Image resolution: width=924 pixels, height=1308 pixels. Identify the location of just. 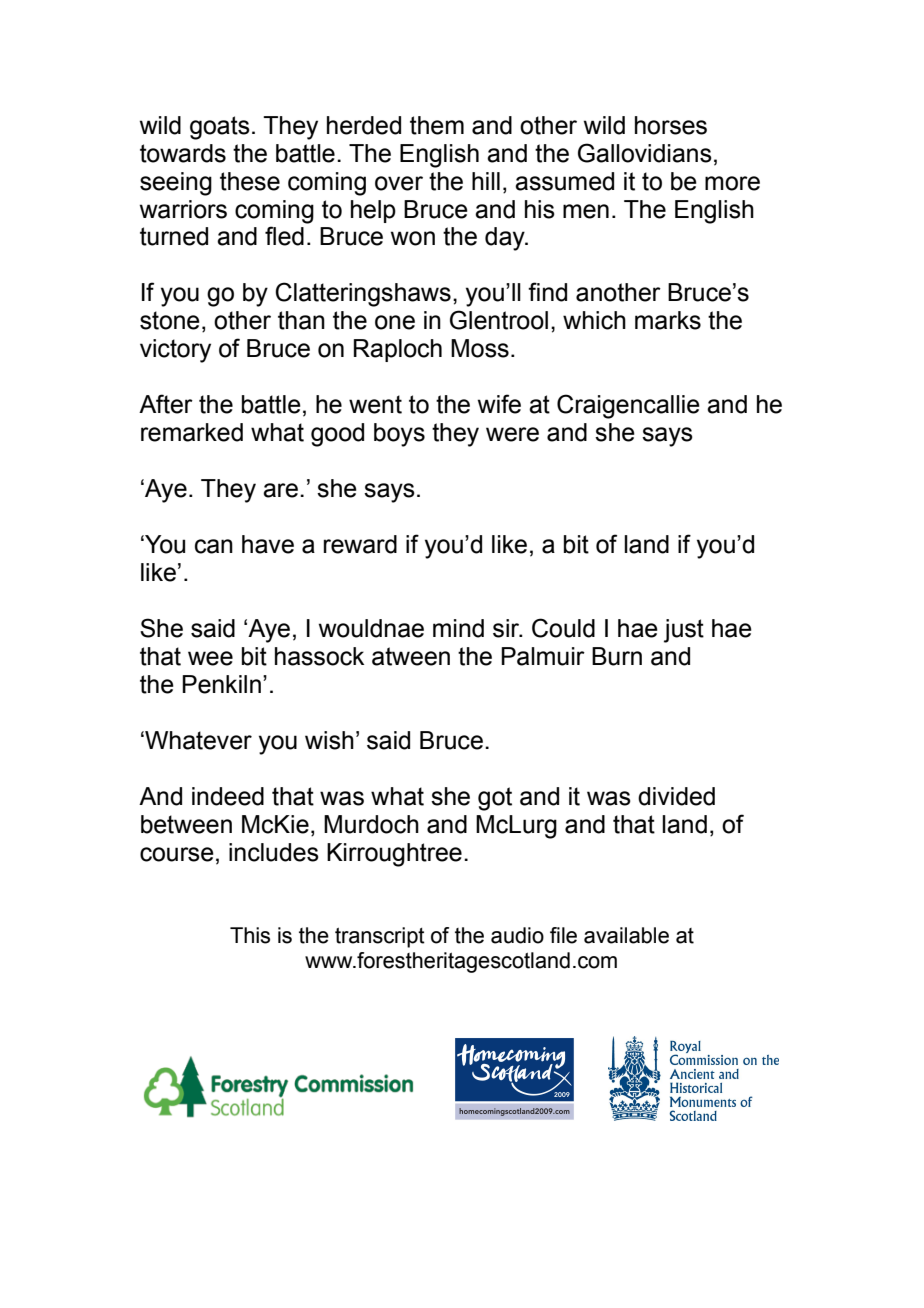
(684, 631).
